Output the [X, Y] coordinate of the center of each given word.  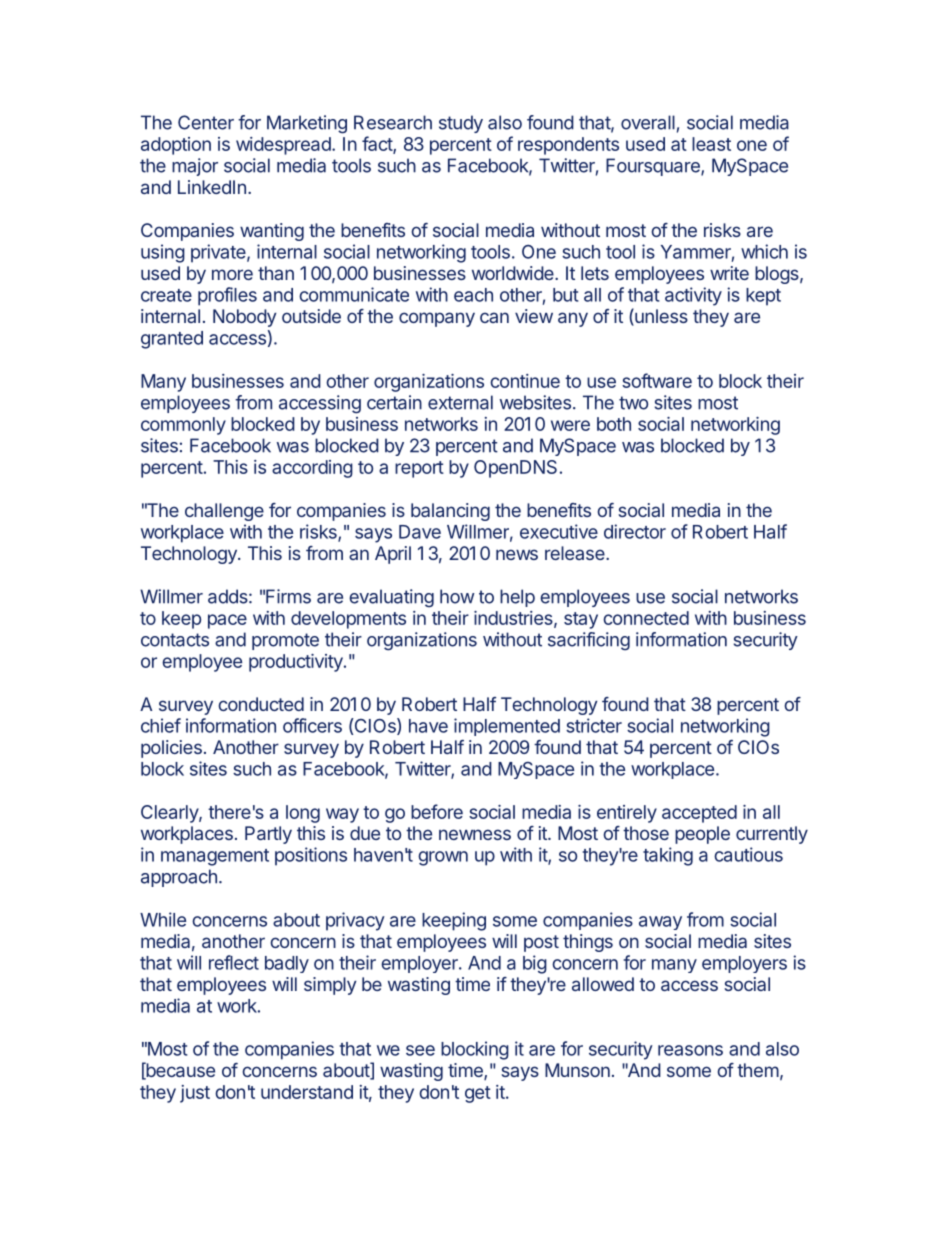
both [614, 424]
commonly [183, 426]
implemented [507, 727]
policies [171, 749]
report [419, 469]
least [711, 144]
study [461, 124]
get [478, 1094]
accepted [699, 814]
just [195, 1094]
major [195, 167]
